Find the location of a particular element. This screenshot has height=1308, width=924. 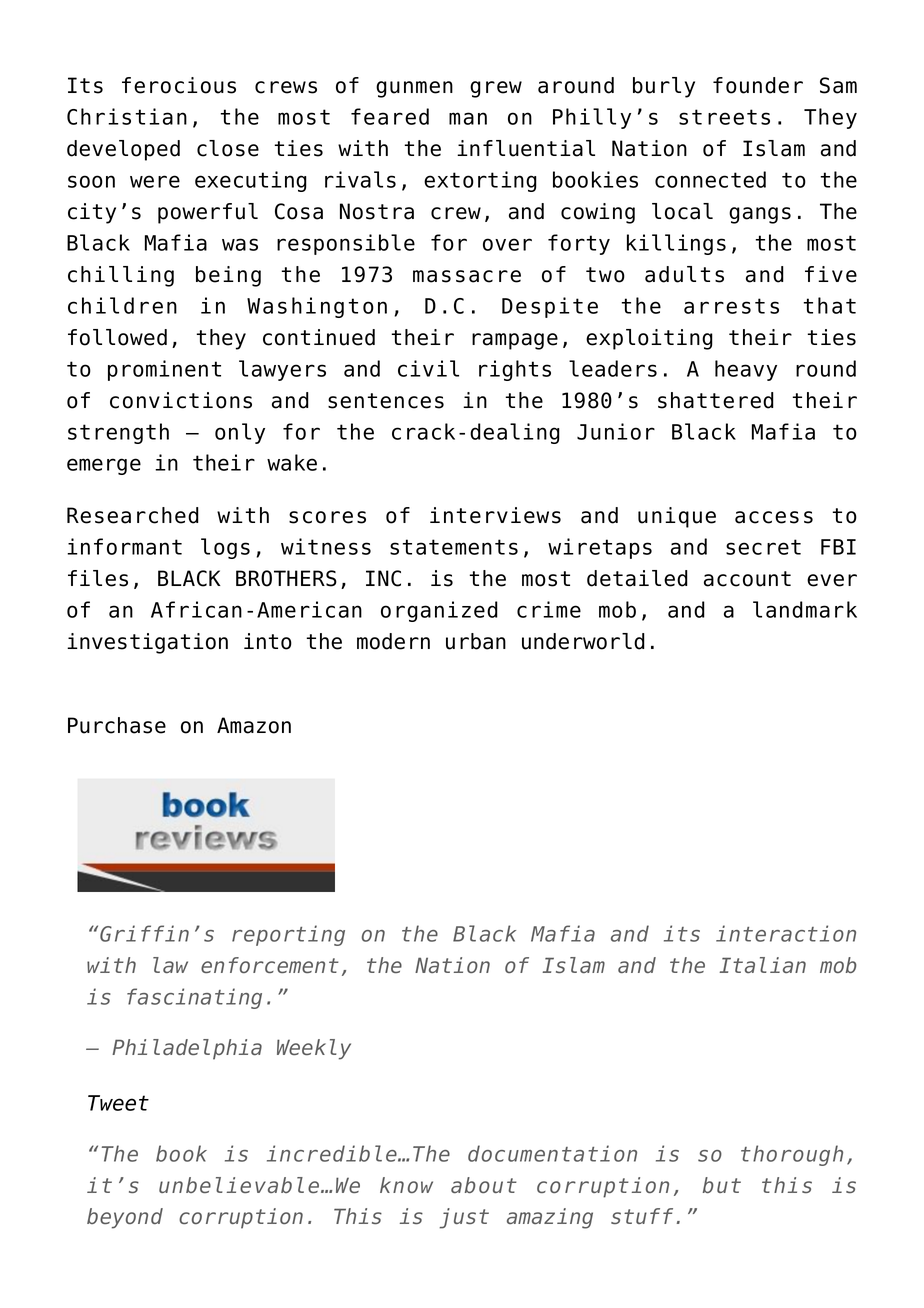

about is located at coordinates (484, 1185).
